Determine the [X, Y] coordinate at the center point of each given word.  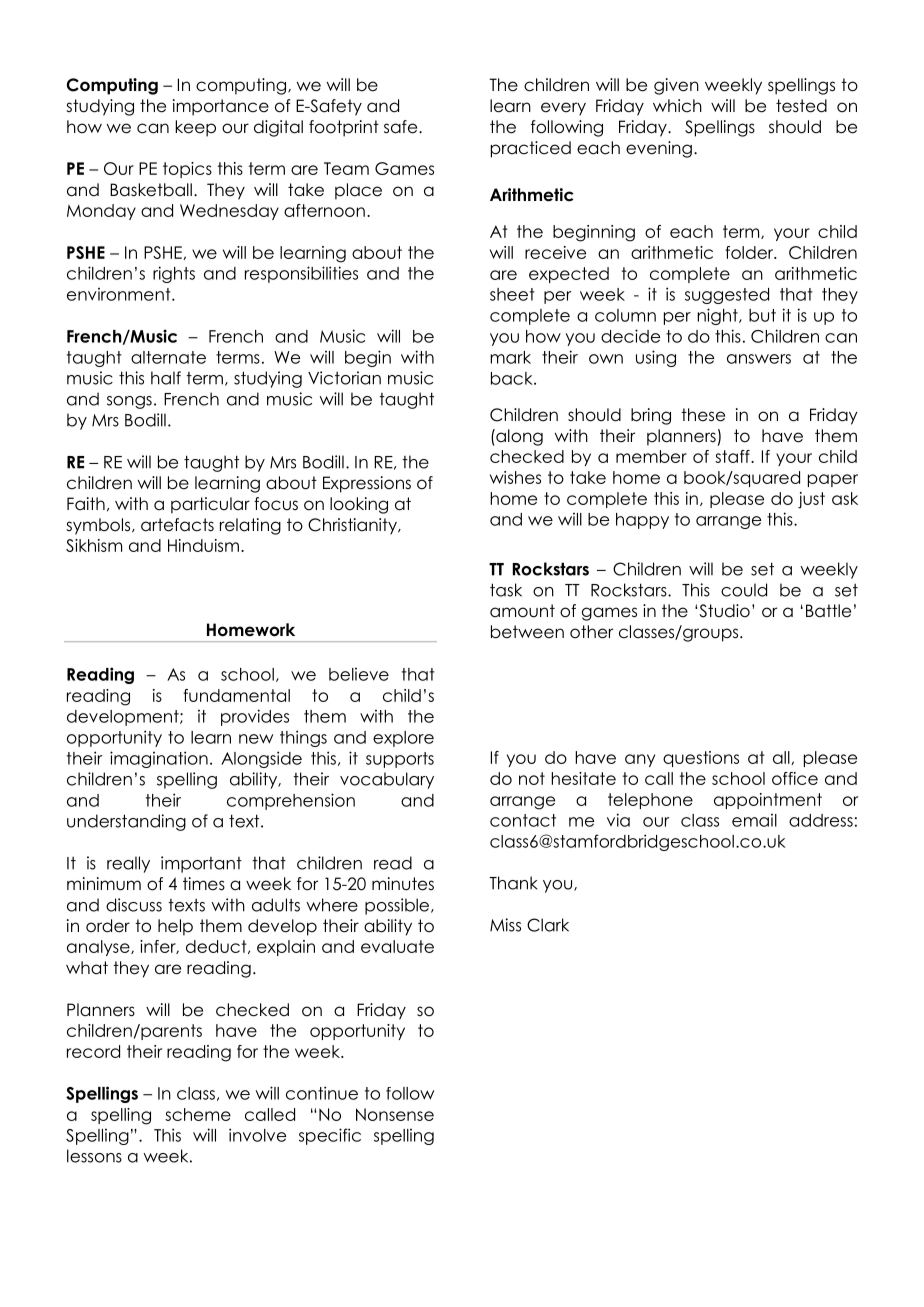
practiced [531, 149]
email [754, 820]
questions [701, 759]
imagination [159, 759]
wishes [515, 477]
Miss [505, 925]
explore [403, 739]
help [175, 927]
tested [801, 106]
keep [195, 128]
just [811, 500]
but [762, 315]
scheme [198, 1114]
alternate [168, 357]
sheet [512, 294]
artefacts [177, 525]
